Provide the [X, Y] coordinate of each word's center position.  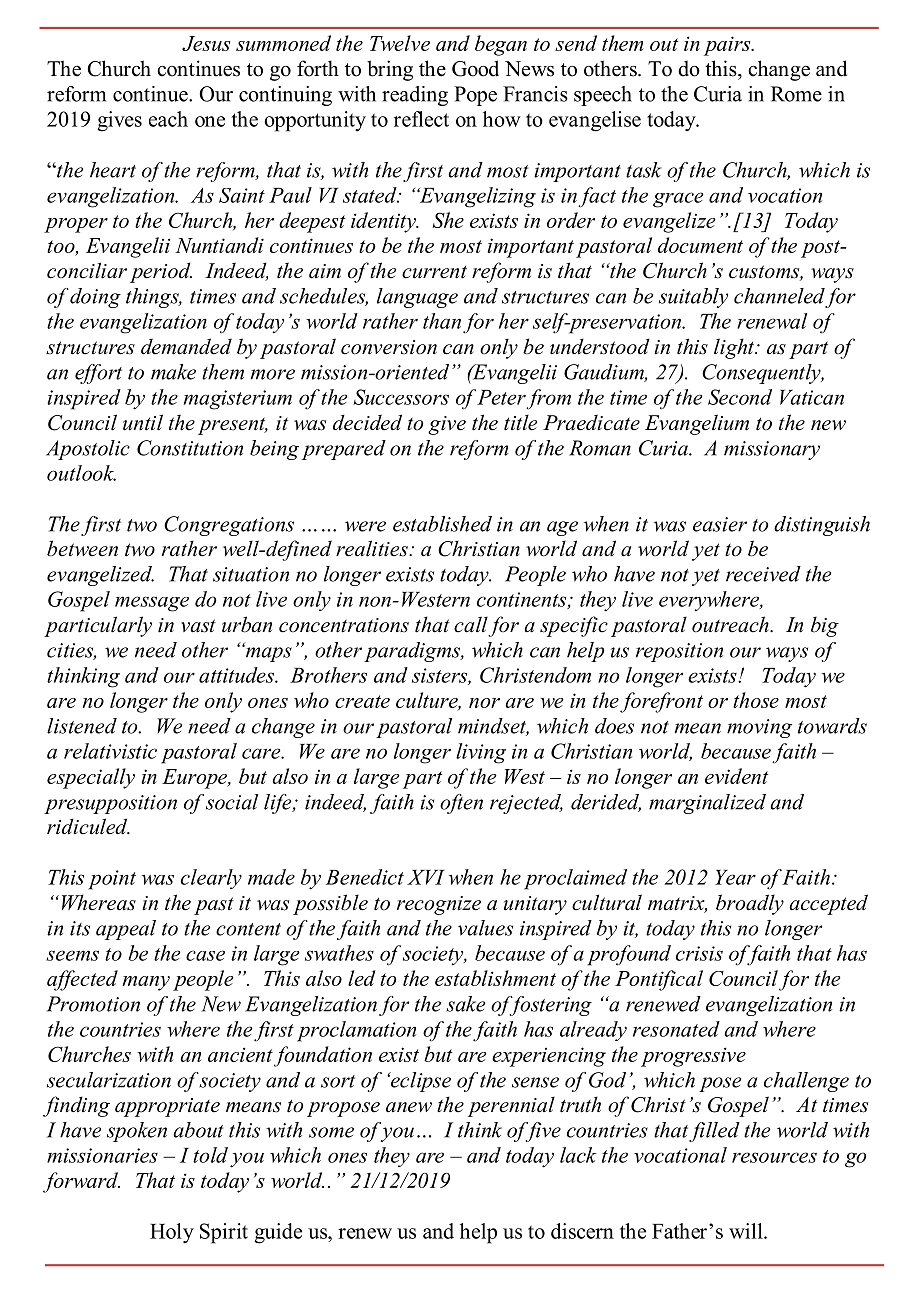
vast [198, 626]
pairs [728, 46]
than [442, 321]
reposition [679, 652]
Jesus [206, 43]
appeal [126, 930]
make [173, 372]
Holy [172, 1233]
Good [475, 68]
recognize [439, 905]
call [471, 624]
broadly [750, 904]
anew [409, 1107]
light [735, 348]
